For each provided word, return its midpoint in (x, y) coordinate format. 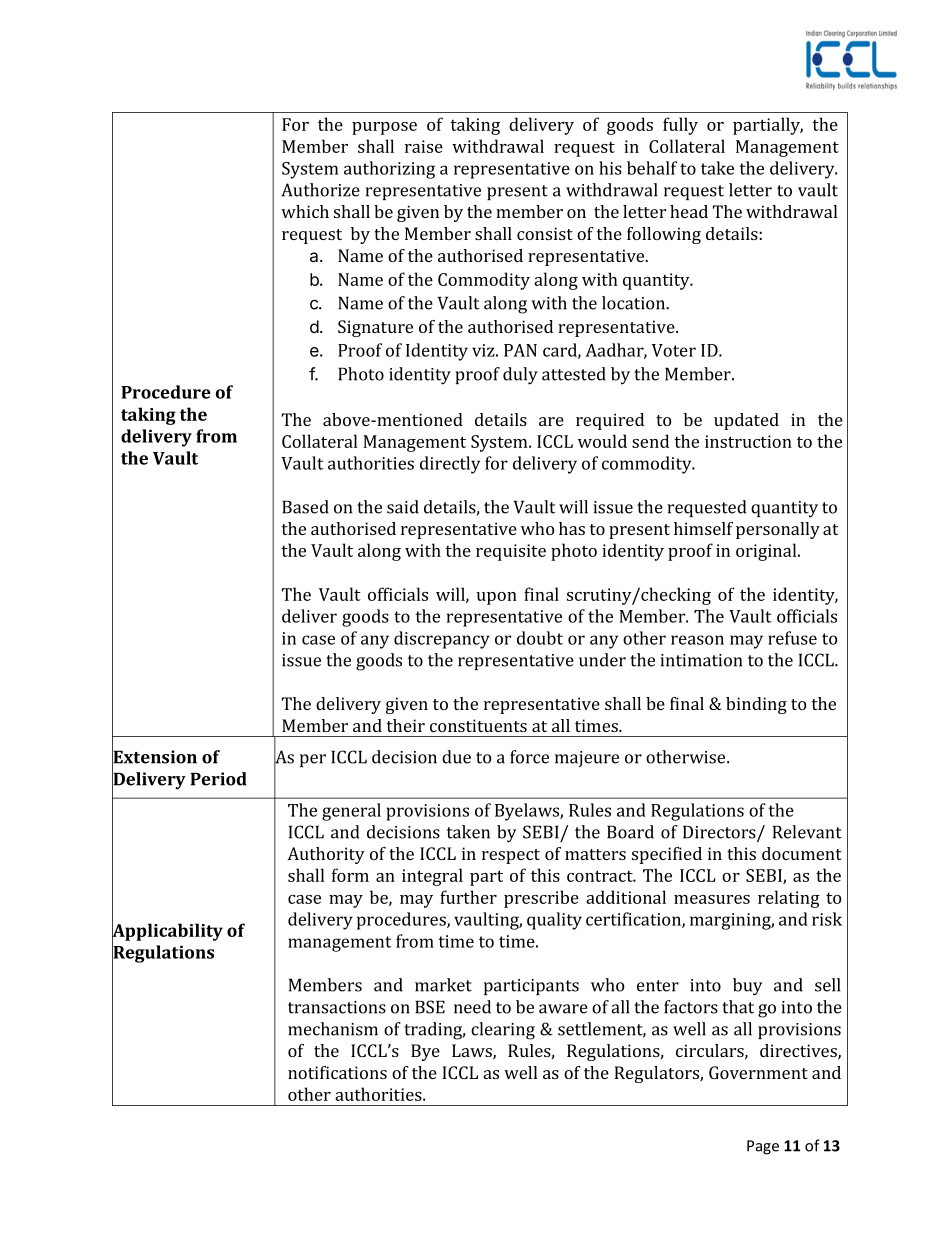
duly (520, 376)
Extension (154, 757)
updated (746, 421)
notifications (337, 1072)
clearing (503, 1031)
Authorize (320, 190)
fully (680, 126)
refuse (792, 638)
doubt (540, 638)
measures (712, 899)
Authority (326, 855)
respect (511, 856)
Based (305, 507)
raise (424, 146)
